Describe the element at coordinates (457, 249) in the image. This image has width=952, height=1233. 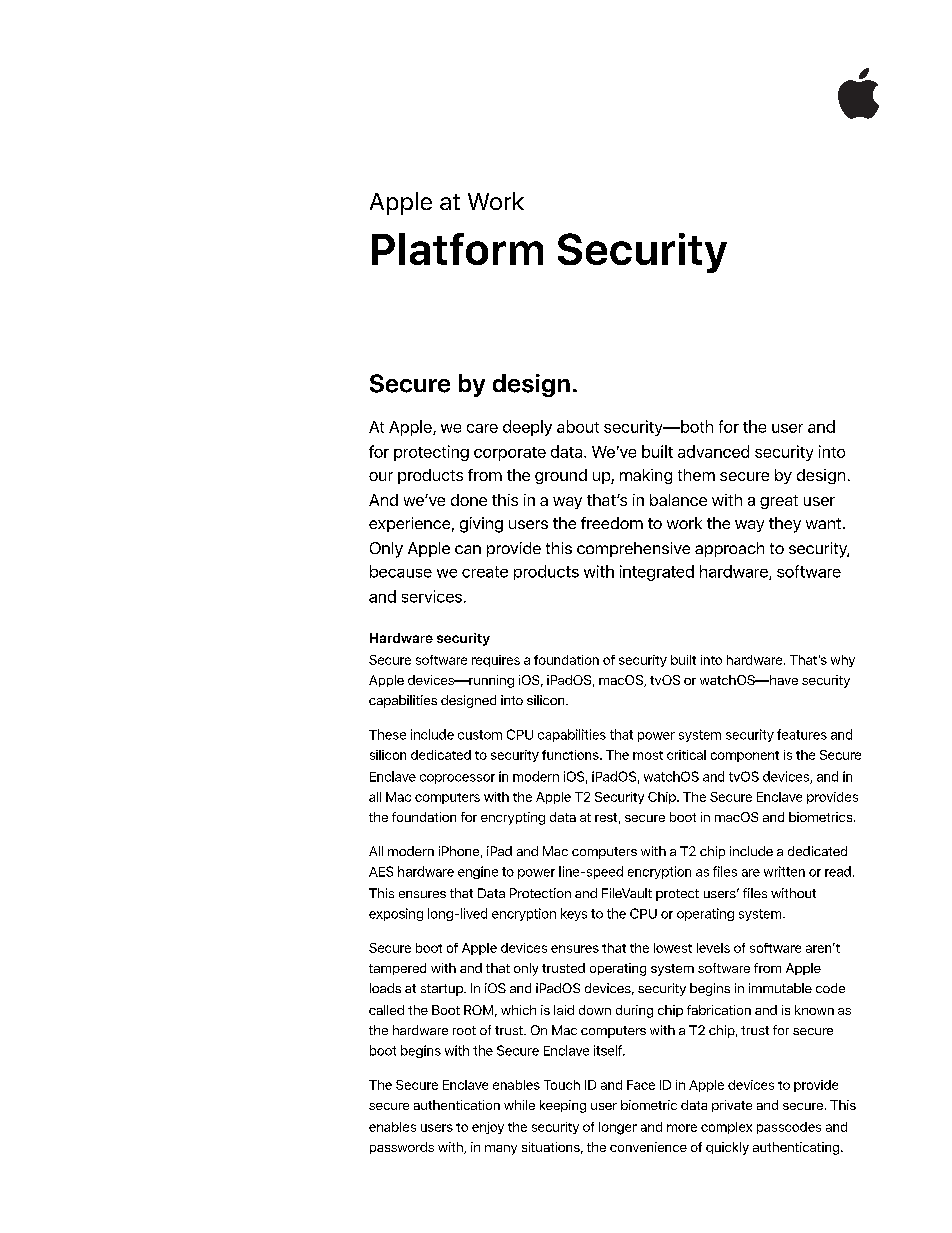
I see `Platform` at that location.
